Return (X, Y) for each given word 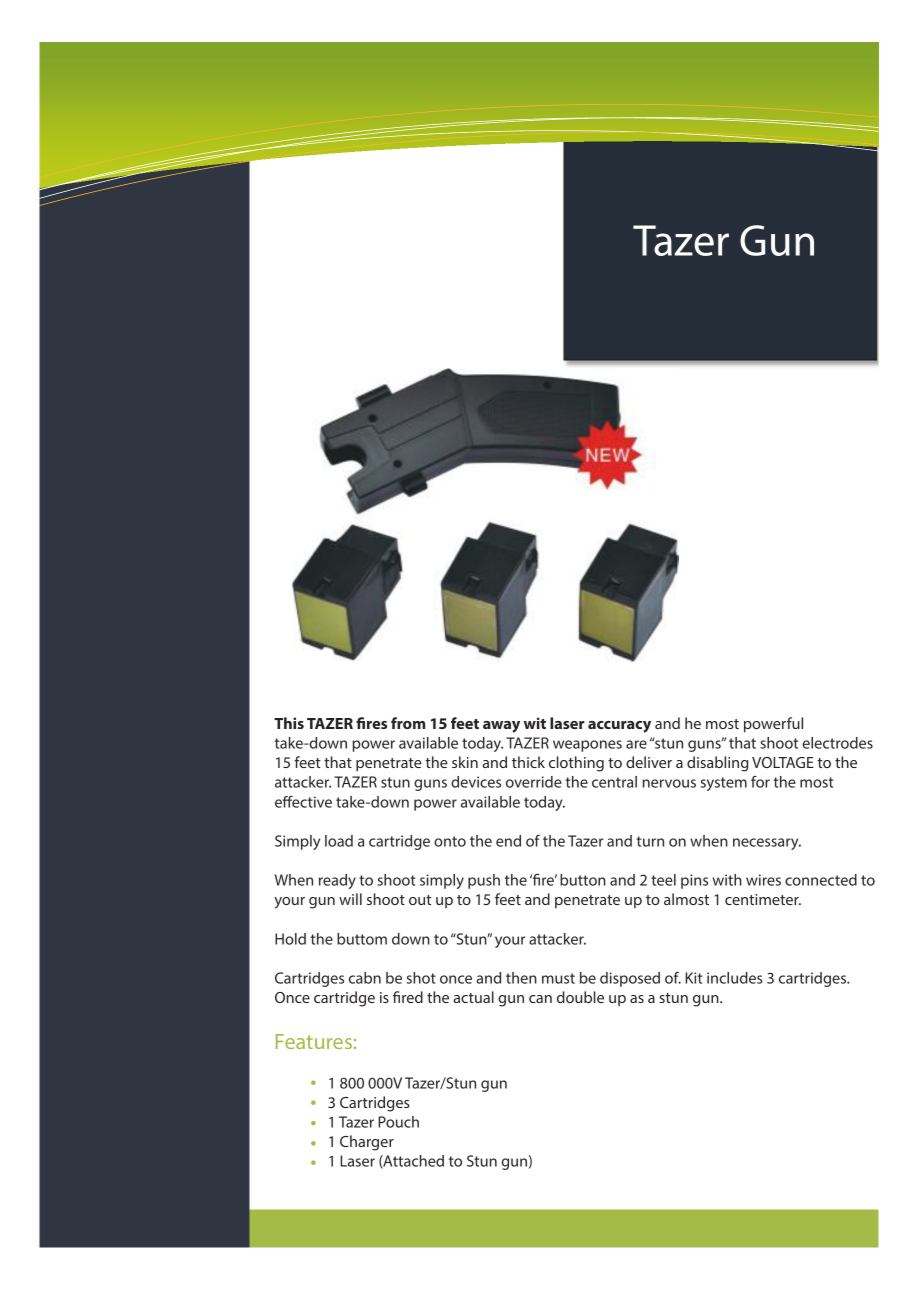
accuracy (619, 727)
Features (314, 1041)
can (540, 999)
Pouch (398, 1122)
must (558, 978)
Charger (367, 1143)
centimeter (763, 899)
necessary (767, 844)
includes (735, 978)
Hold (290, 939)
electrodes (837, 743)
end (508, 841)
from (408, 723)
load (339, 841)
